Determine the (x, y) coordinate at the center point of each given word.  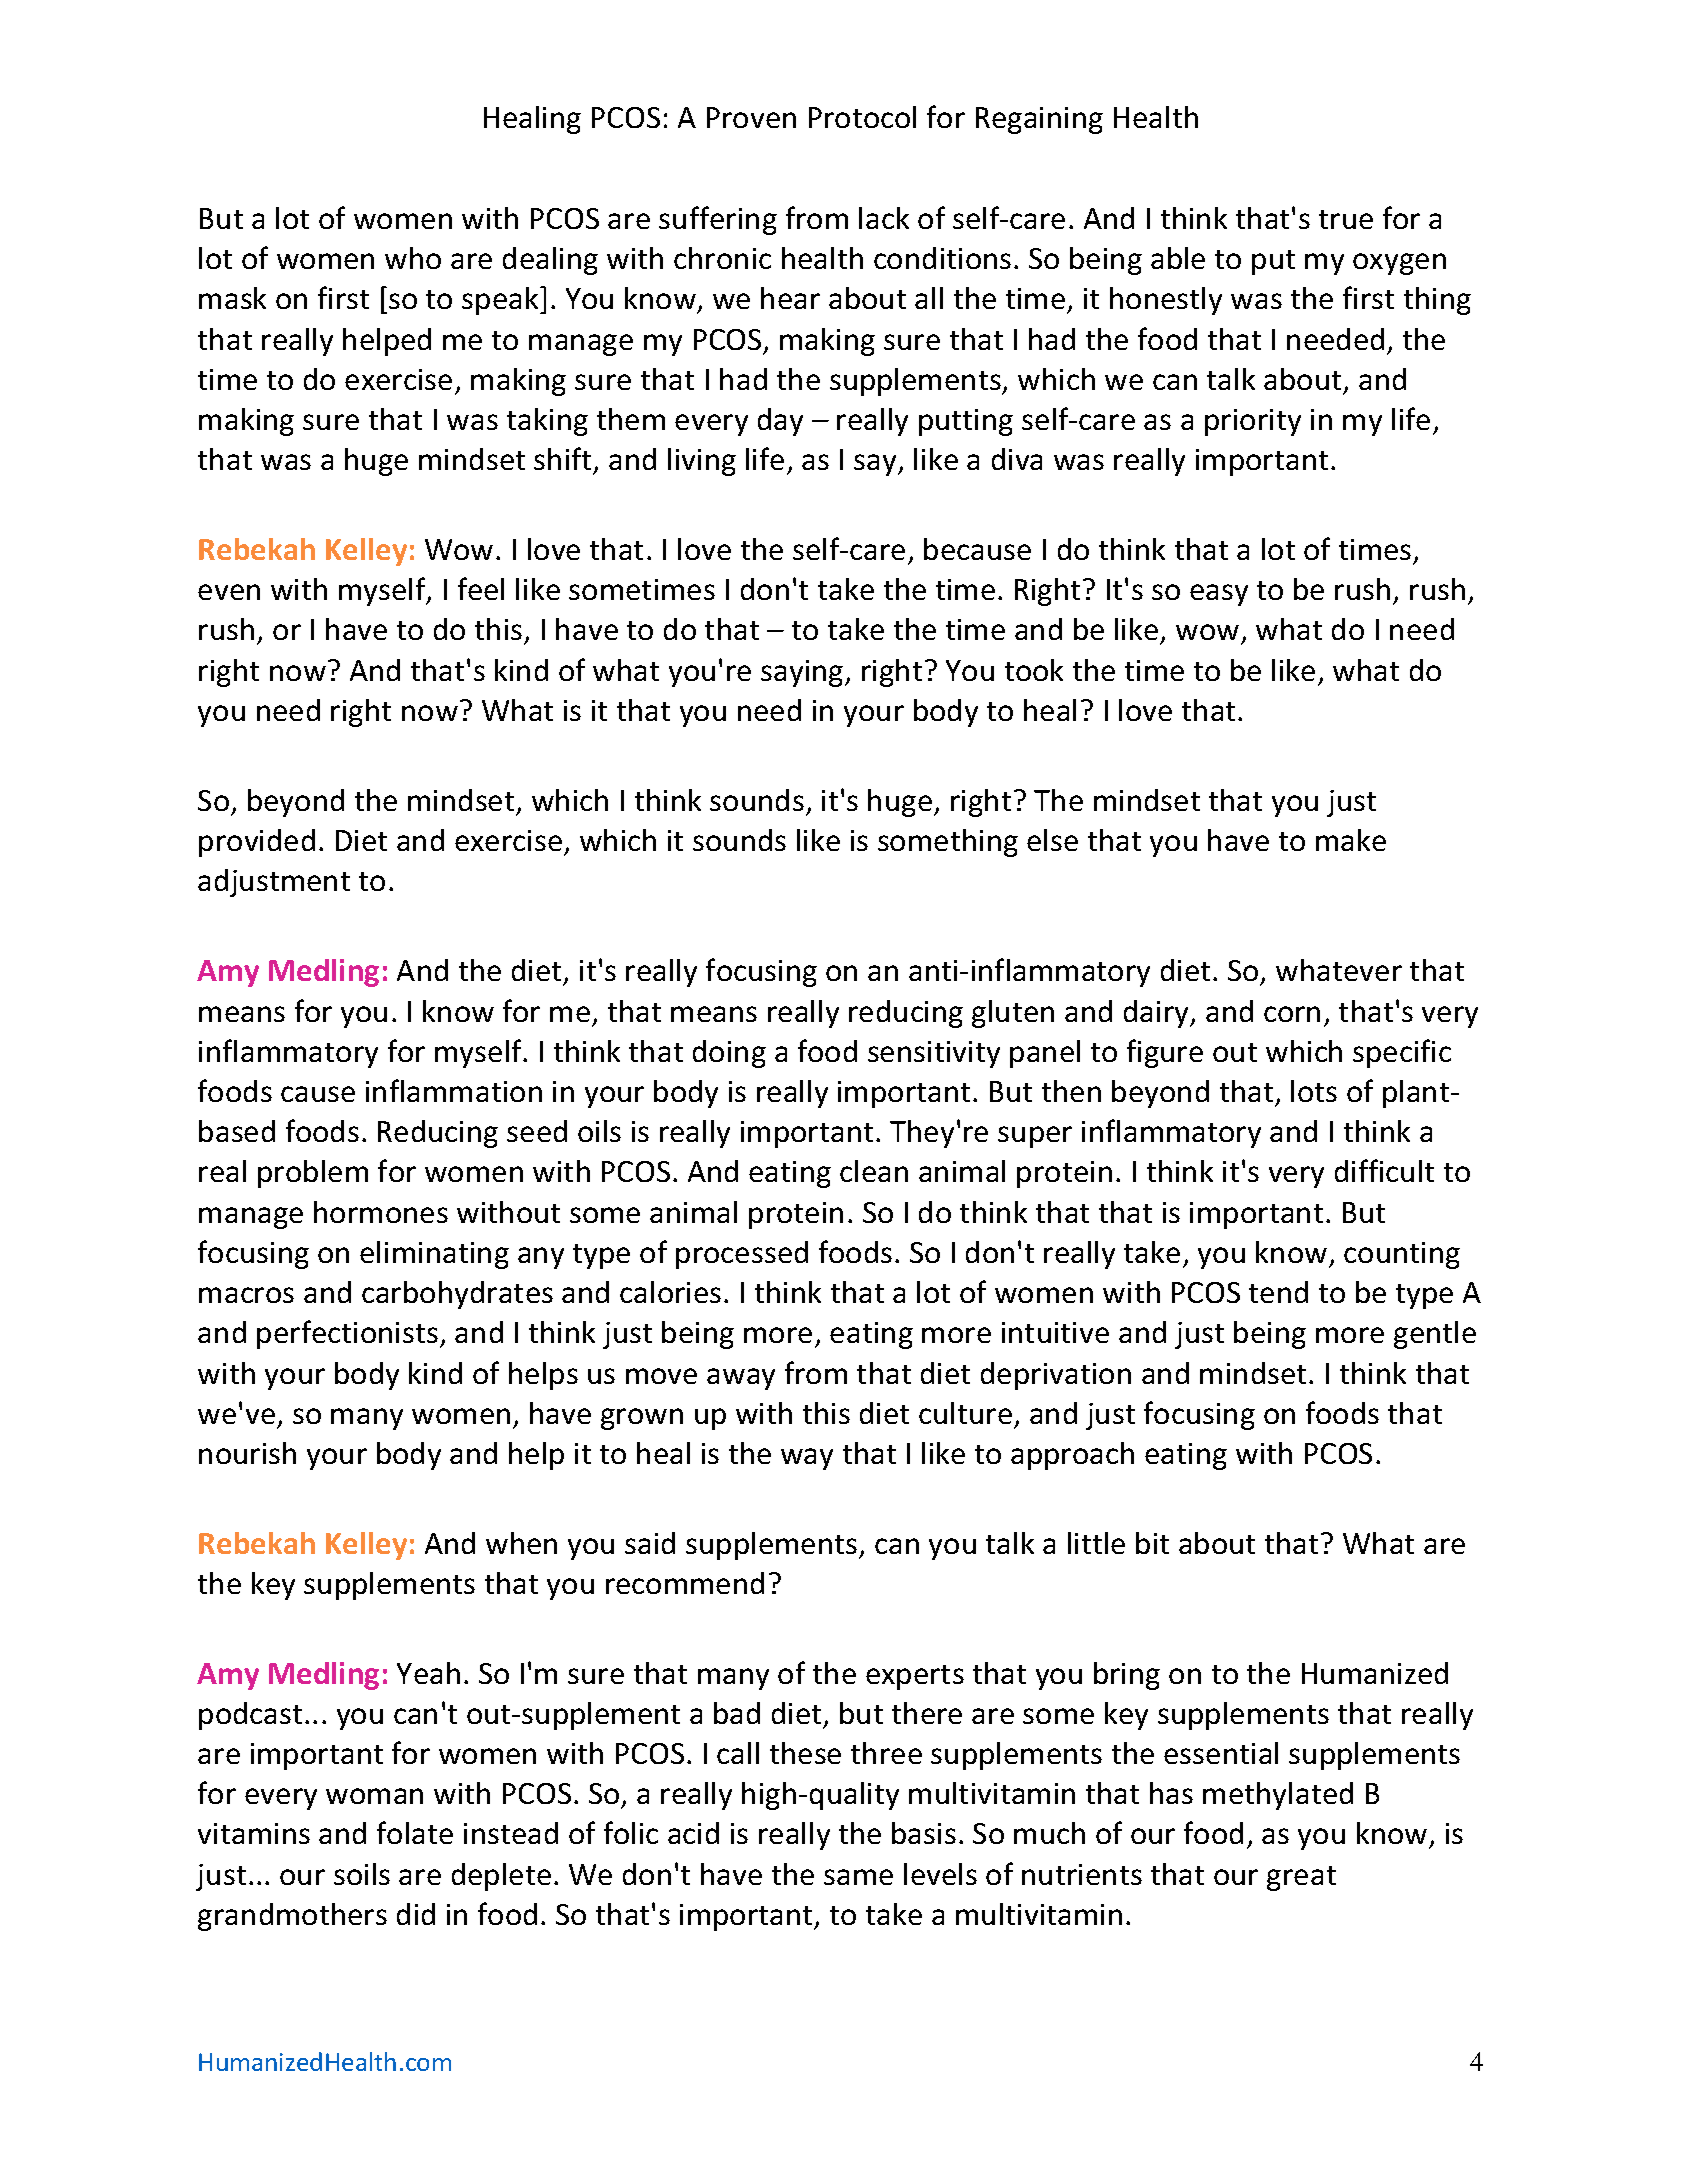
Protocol (862, 117)
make (1351, 840)
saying (803, 673)
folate (415, 1832)
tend (1278, 1292)
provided (257, 843)
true (1346, 219)
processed (742, 1255)
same (858, 1877)
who (413, 258)
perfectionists (347, 1334)
